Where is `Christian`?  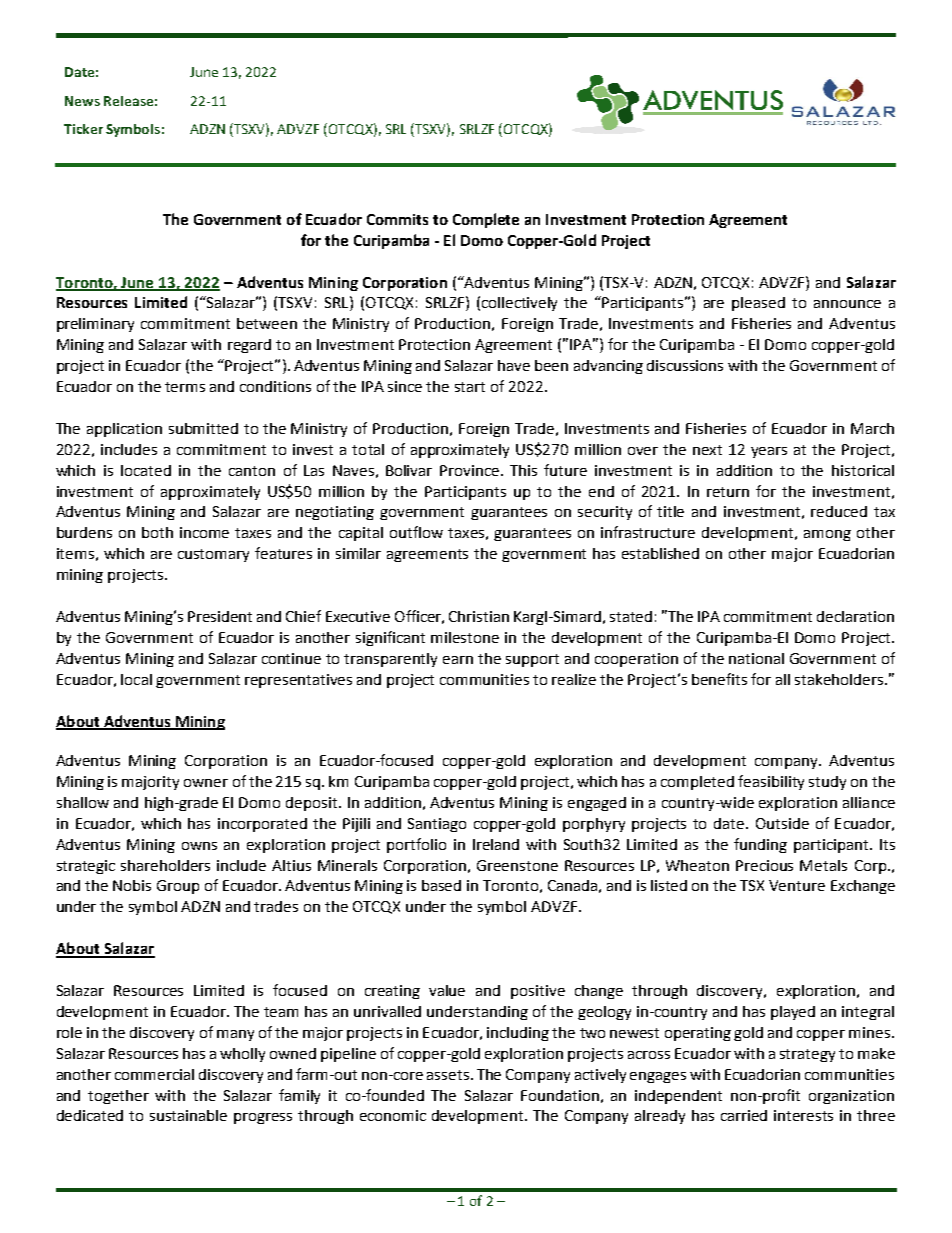 Christian is located at coordinates (479, 616).
